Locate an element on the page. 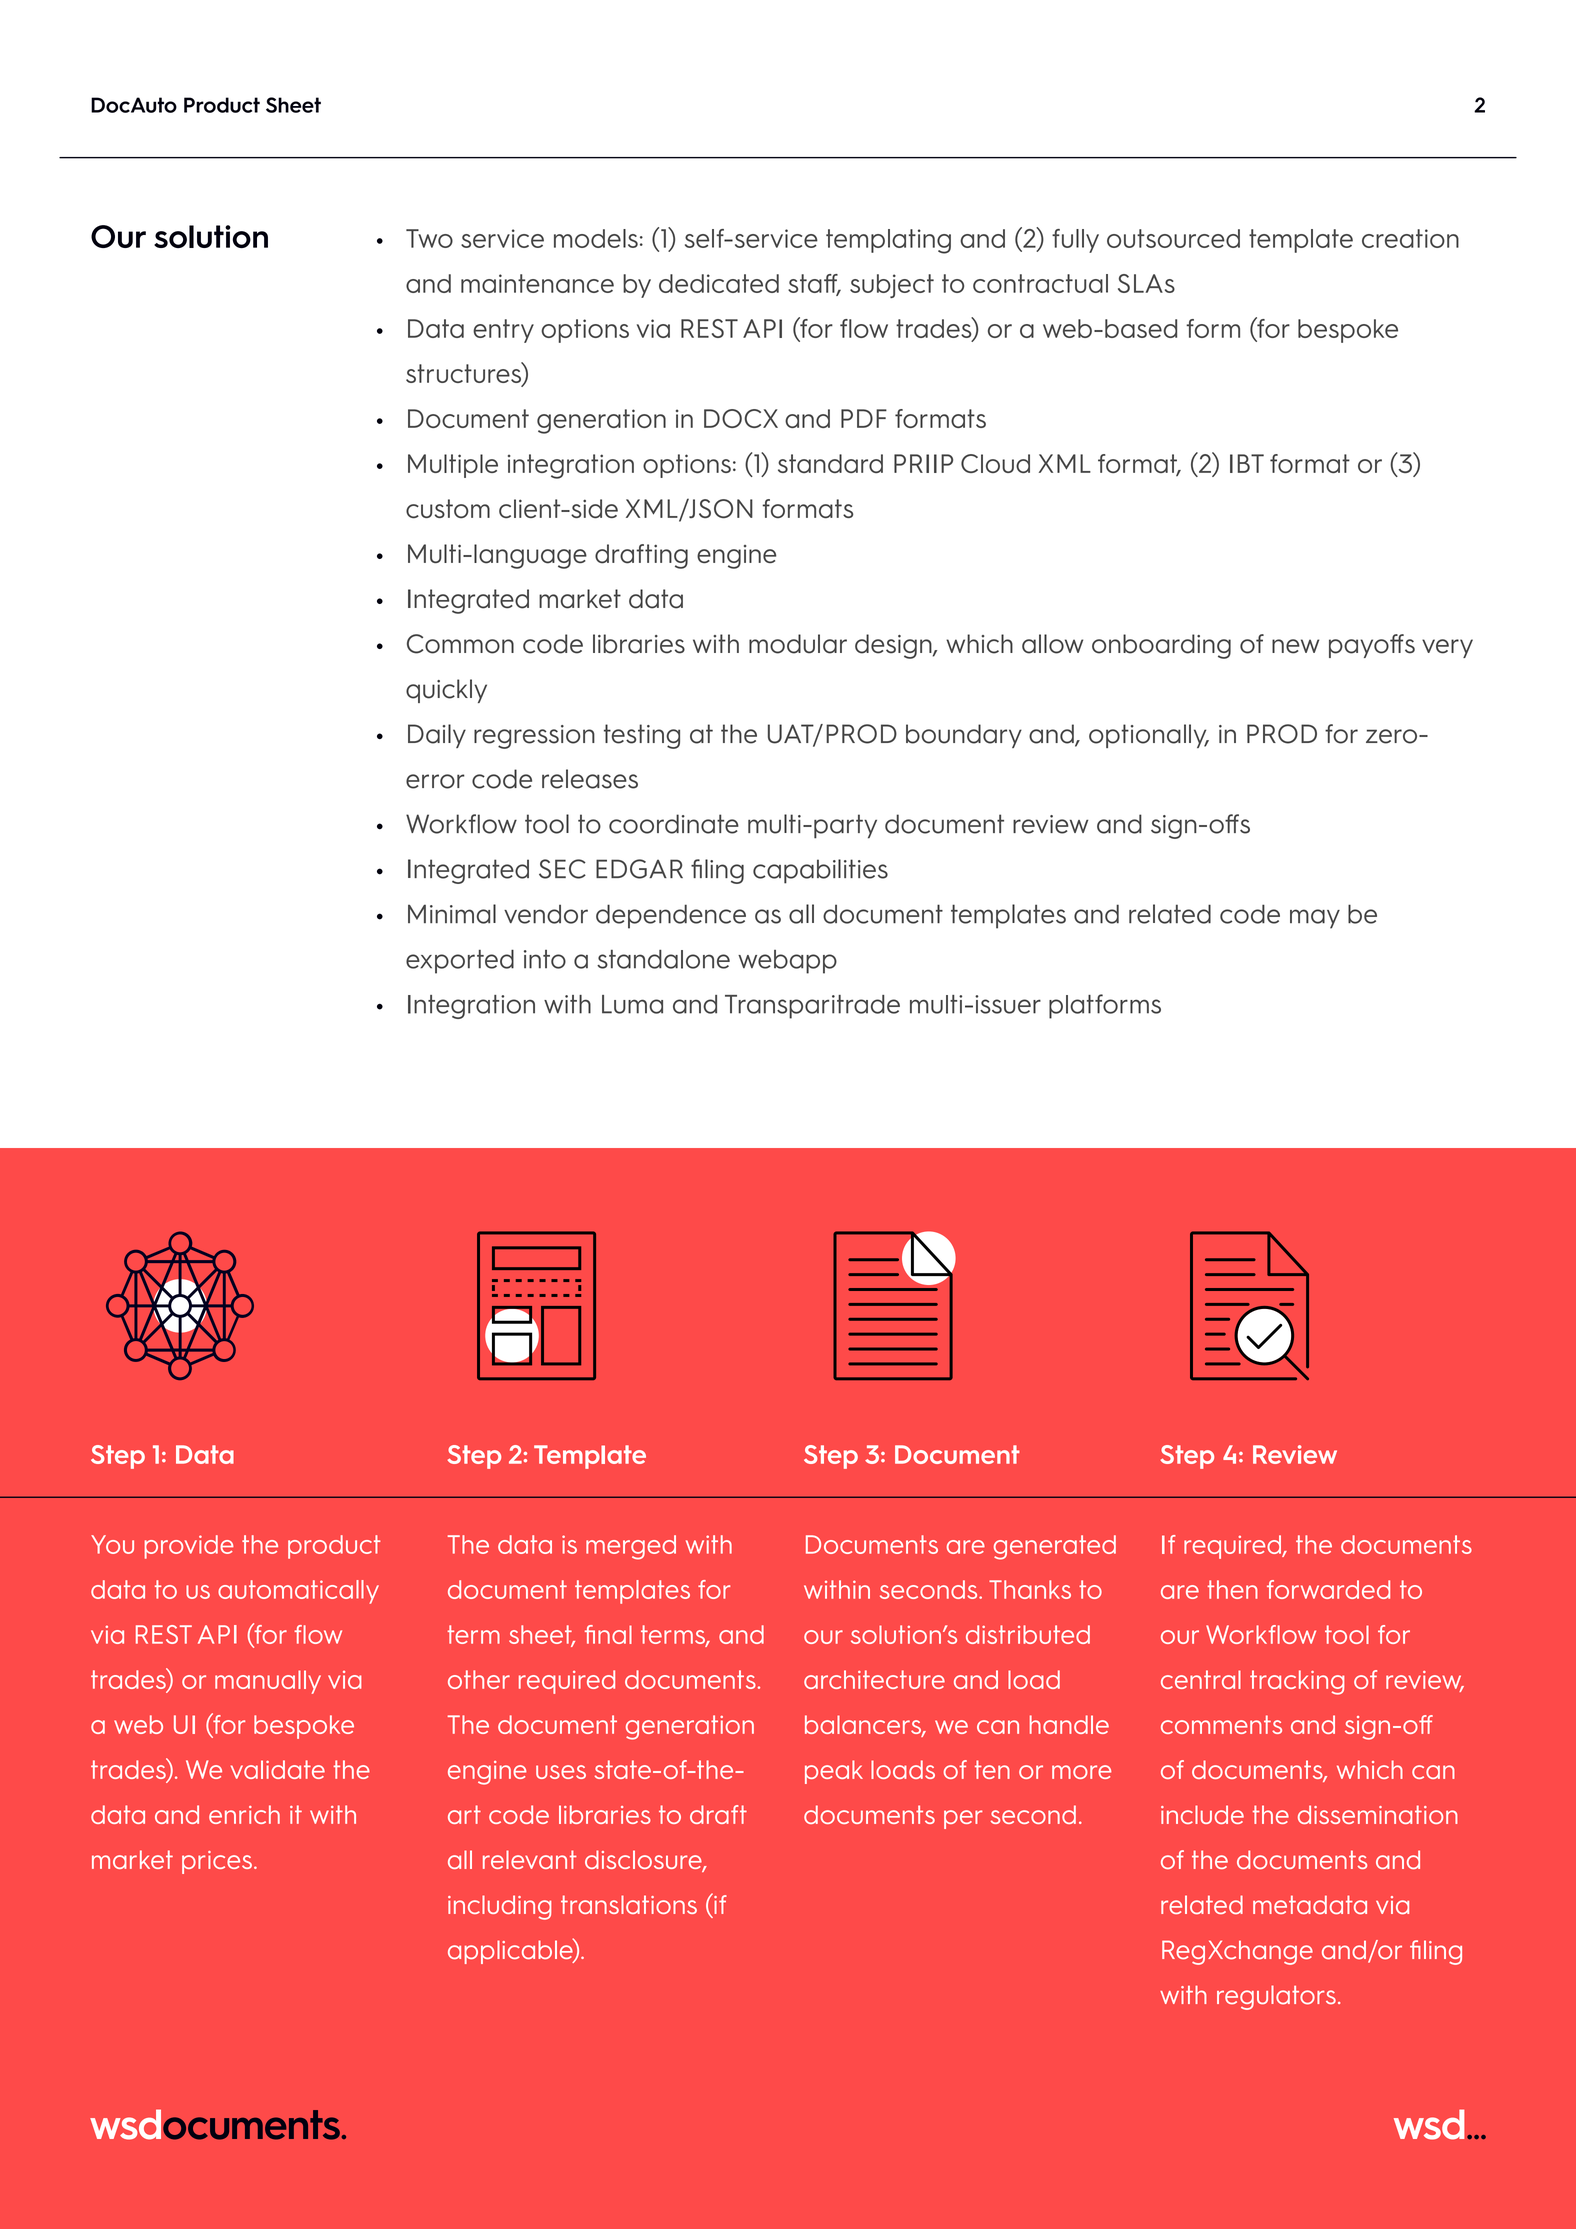  merged is located at coordinates (631, 1547).
